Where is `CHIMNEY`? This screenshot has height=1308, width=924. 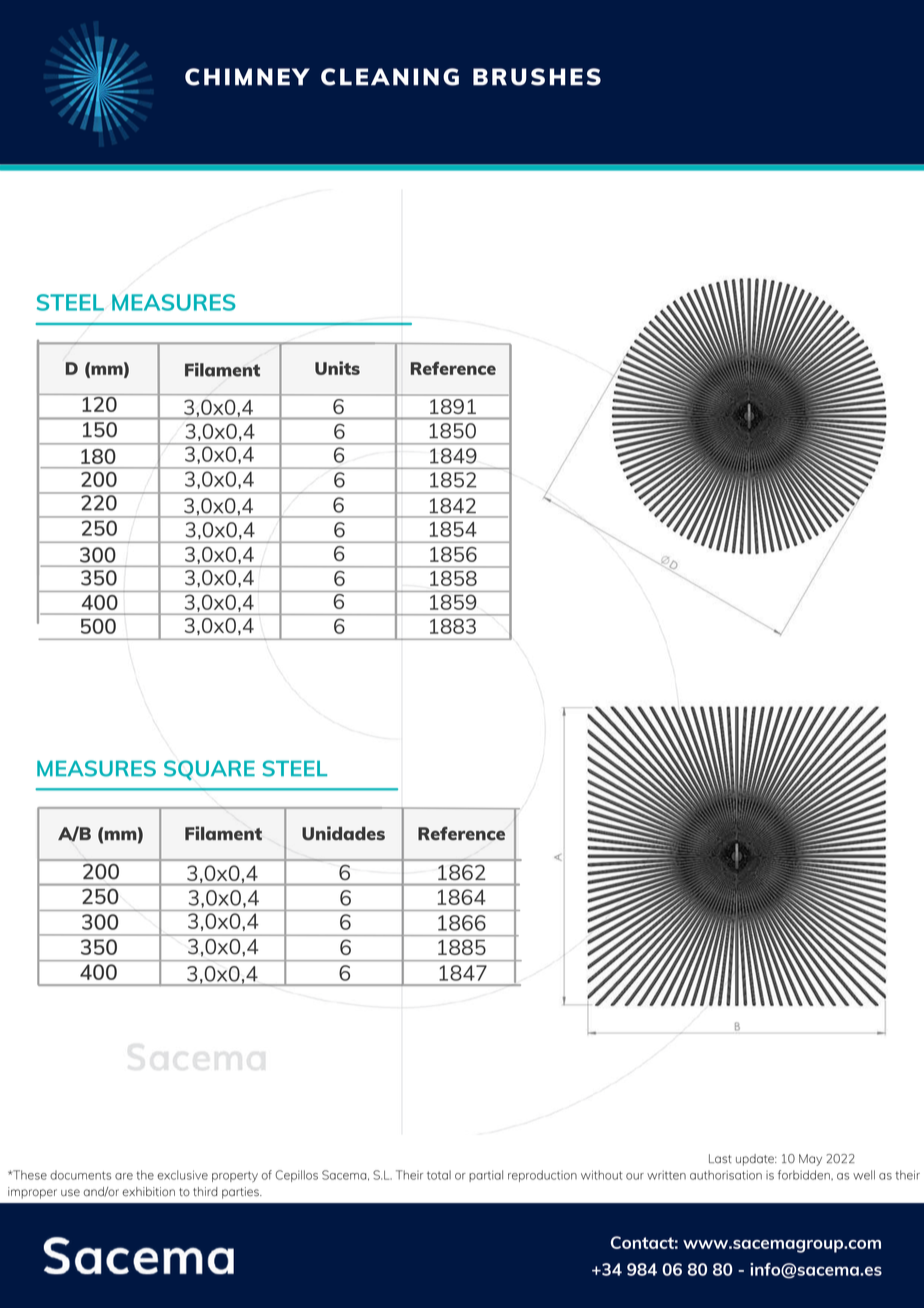
CHIMNEY is located at coordinates (247, 77).
